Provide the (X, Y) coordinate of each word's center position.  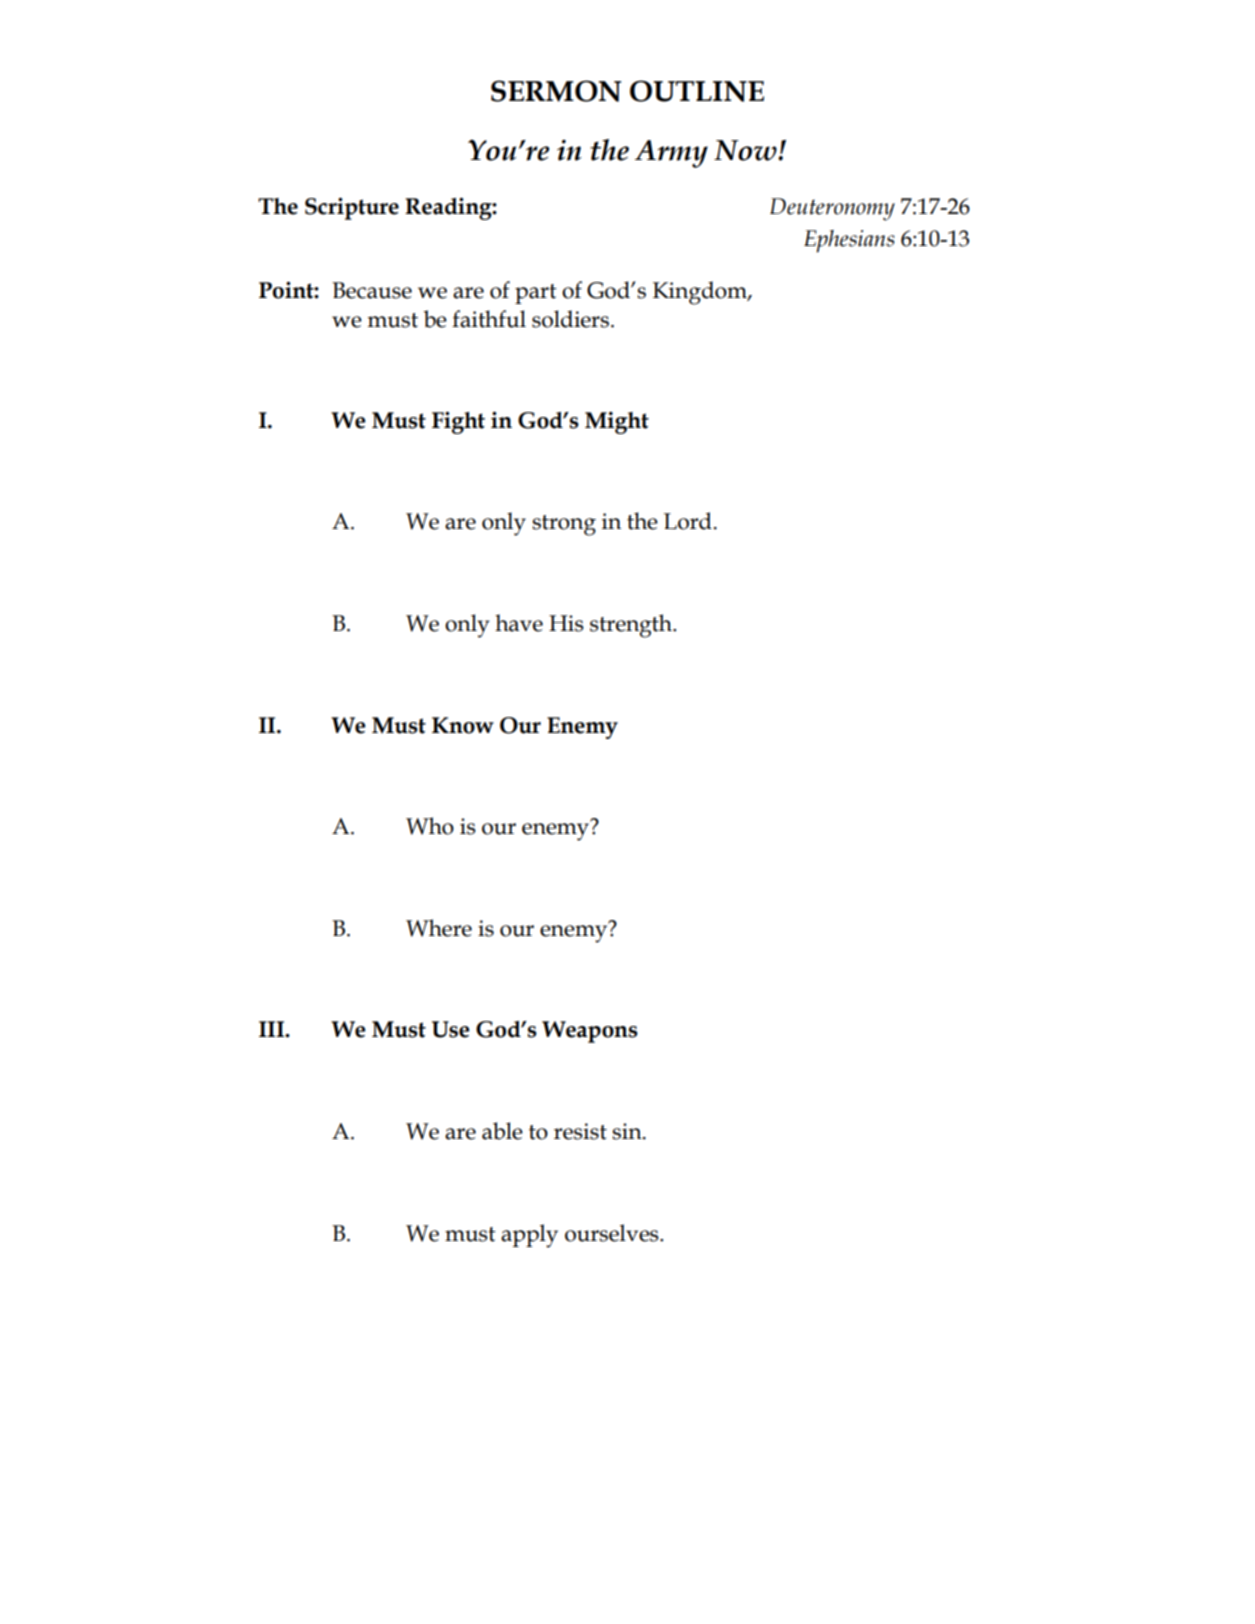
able (502, 1131)
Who (430, 826)
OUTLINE (697, 91)
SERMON (556, 91)
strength (632, 626)
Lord (688, 521)
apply (529, 1236)
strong (564, 525)
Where (439, 928)
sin (628, 1131)
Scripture (352, 208)
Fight (458, 422)
